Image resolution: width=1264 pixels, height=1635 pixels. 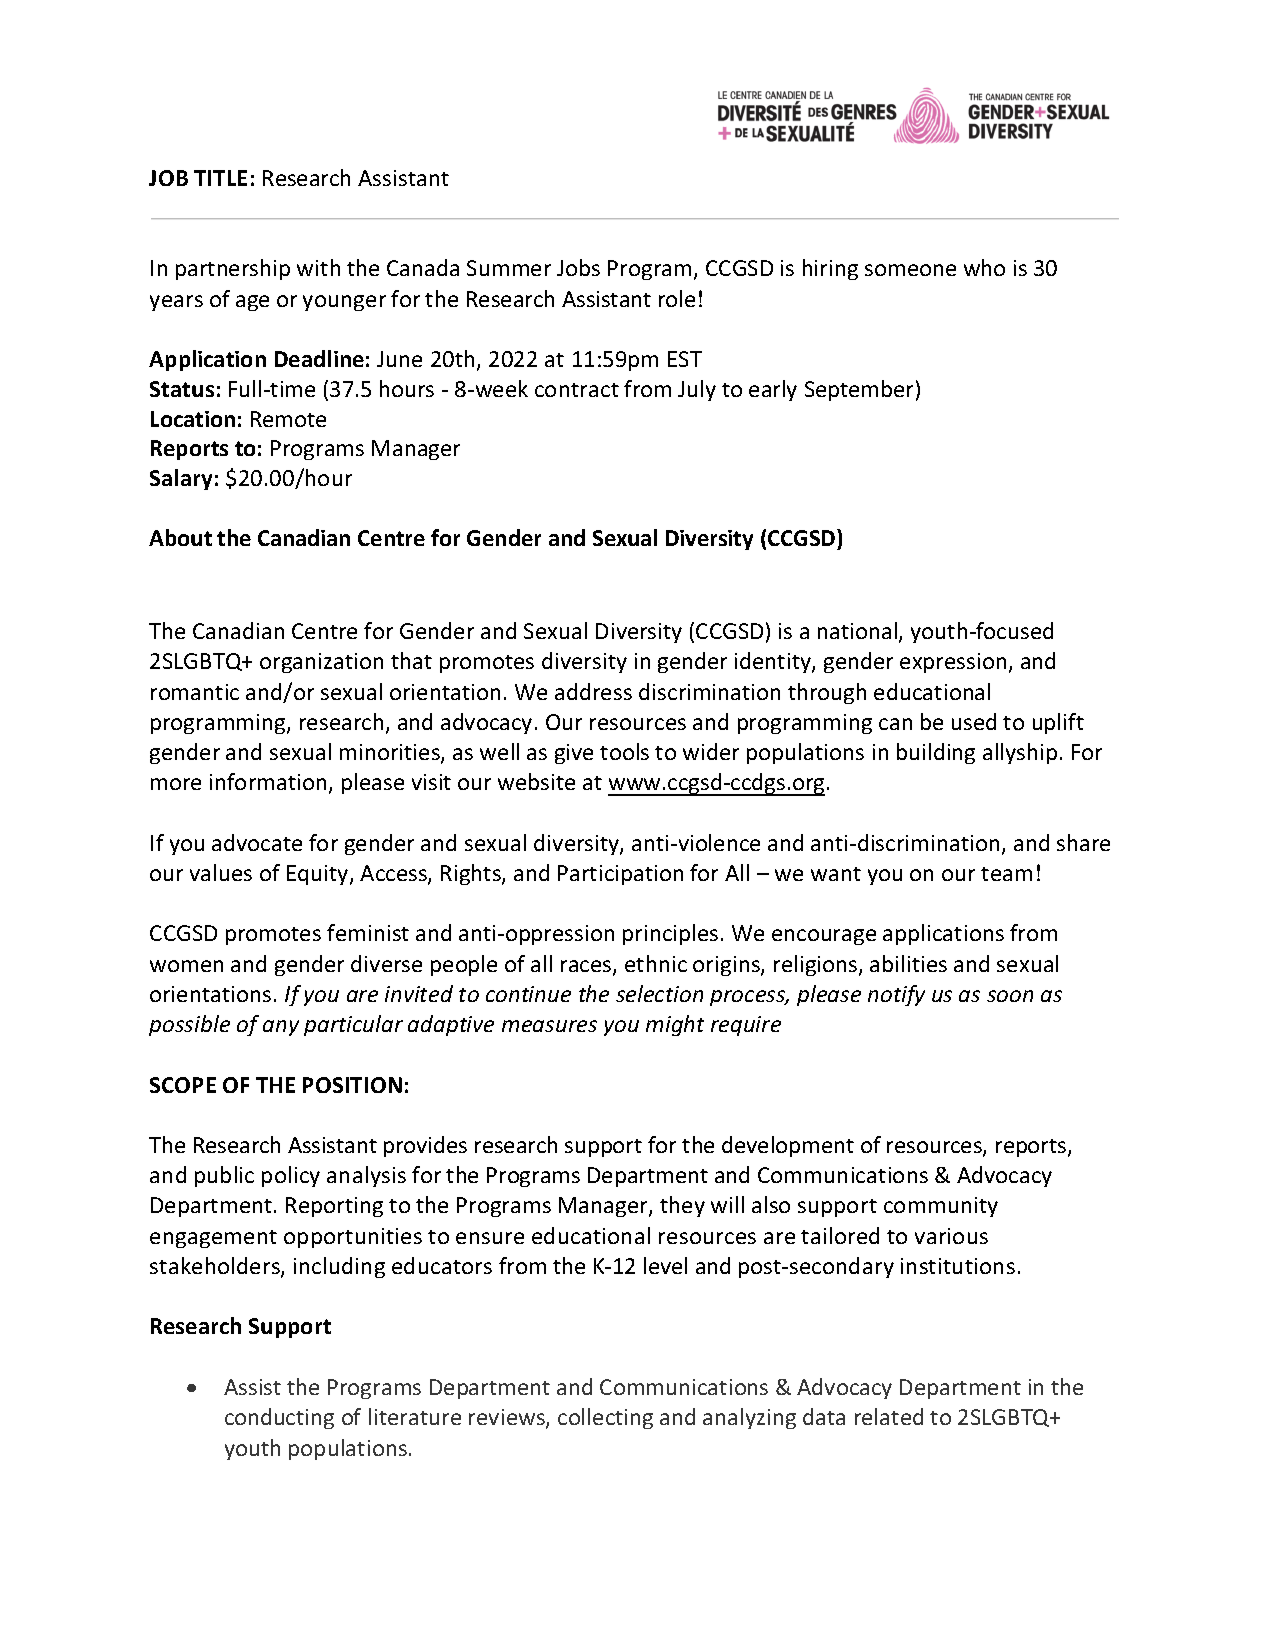 What do you see at coordinates (578, 267) in the document?
I see `Jobs` at bounding box center [578, 267].
